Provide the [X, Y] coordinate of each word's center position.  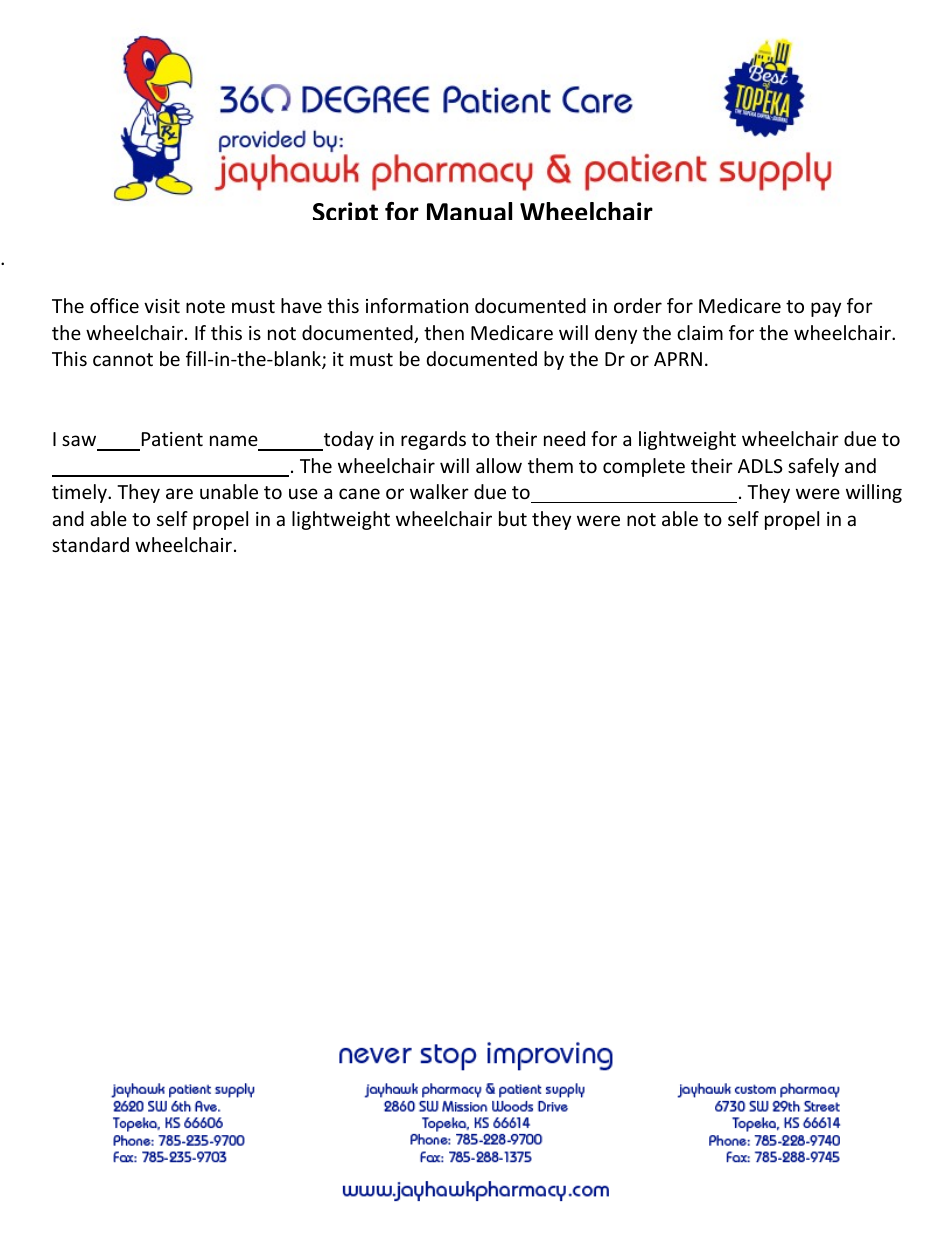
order [638, 305]
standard [90, 544]
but [513, 518]
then [444, 332]
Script [345, 211]
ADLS [760, 466]
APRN [678, 359]
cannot [123, 359]
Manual [469, 211]
